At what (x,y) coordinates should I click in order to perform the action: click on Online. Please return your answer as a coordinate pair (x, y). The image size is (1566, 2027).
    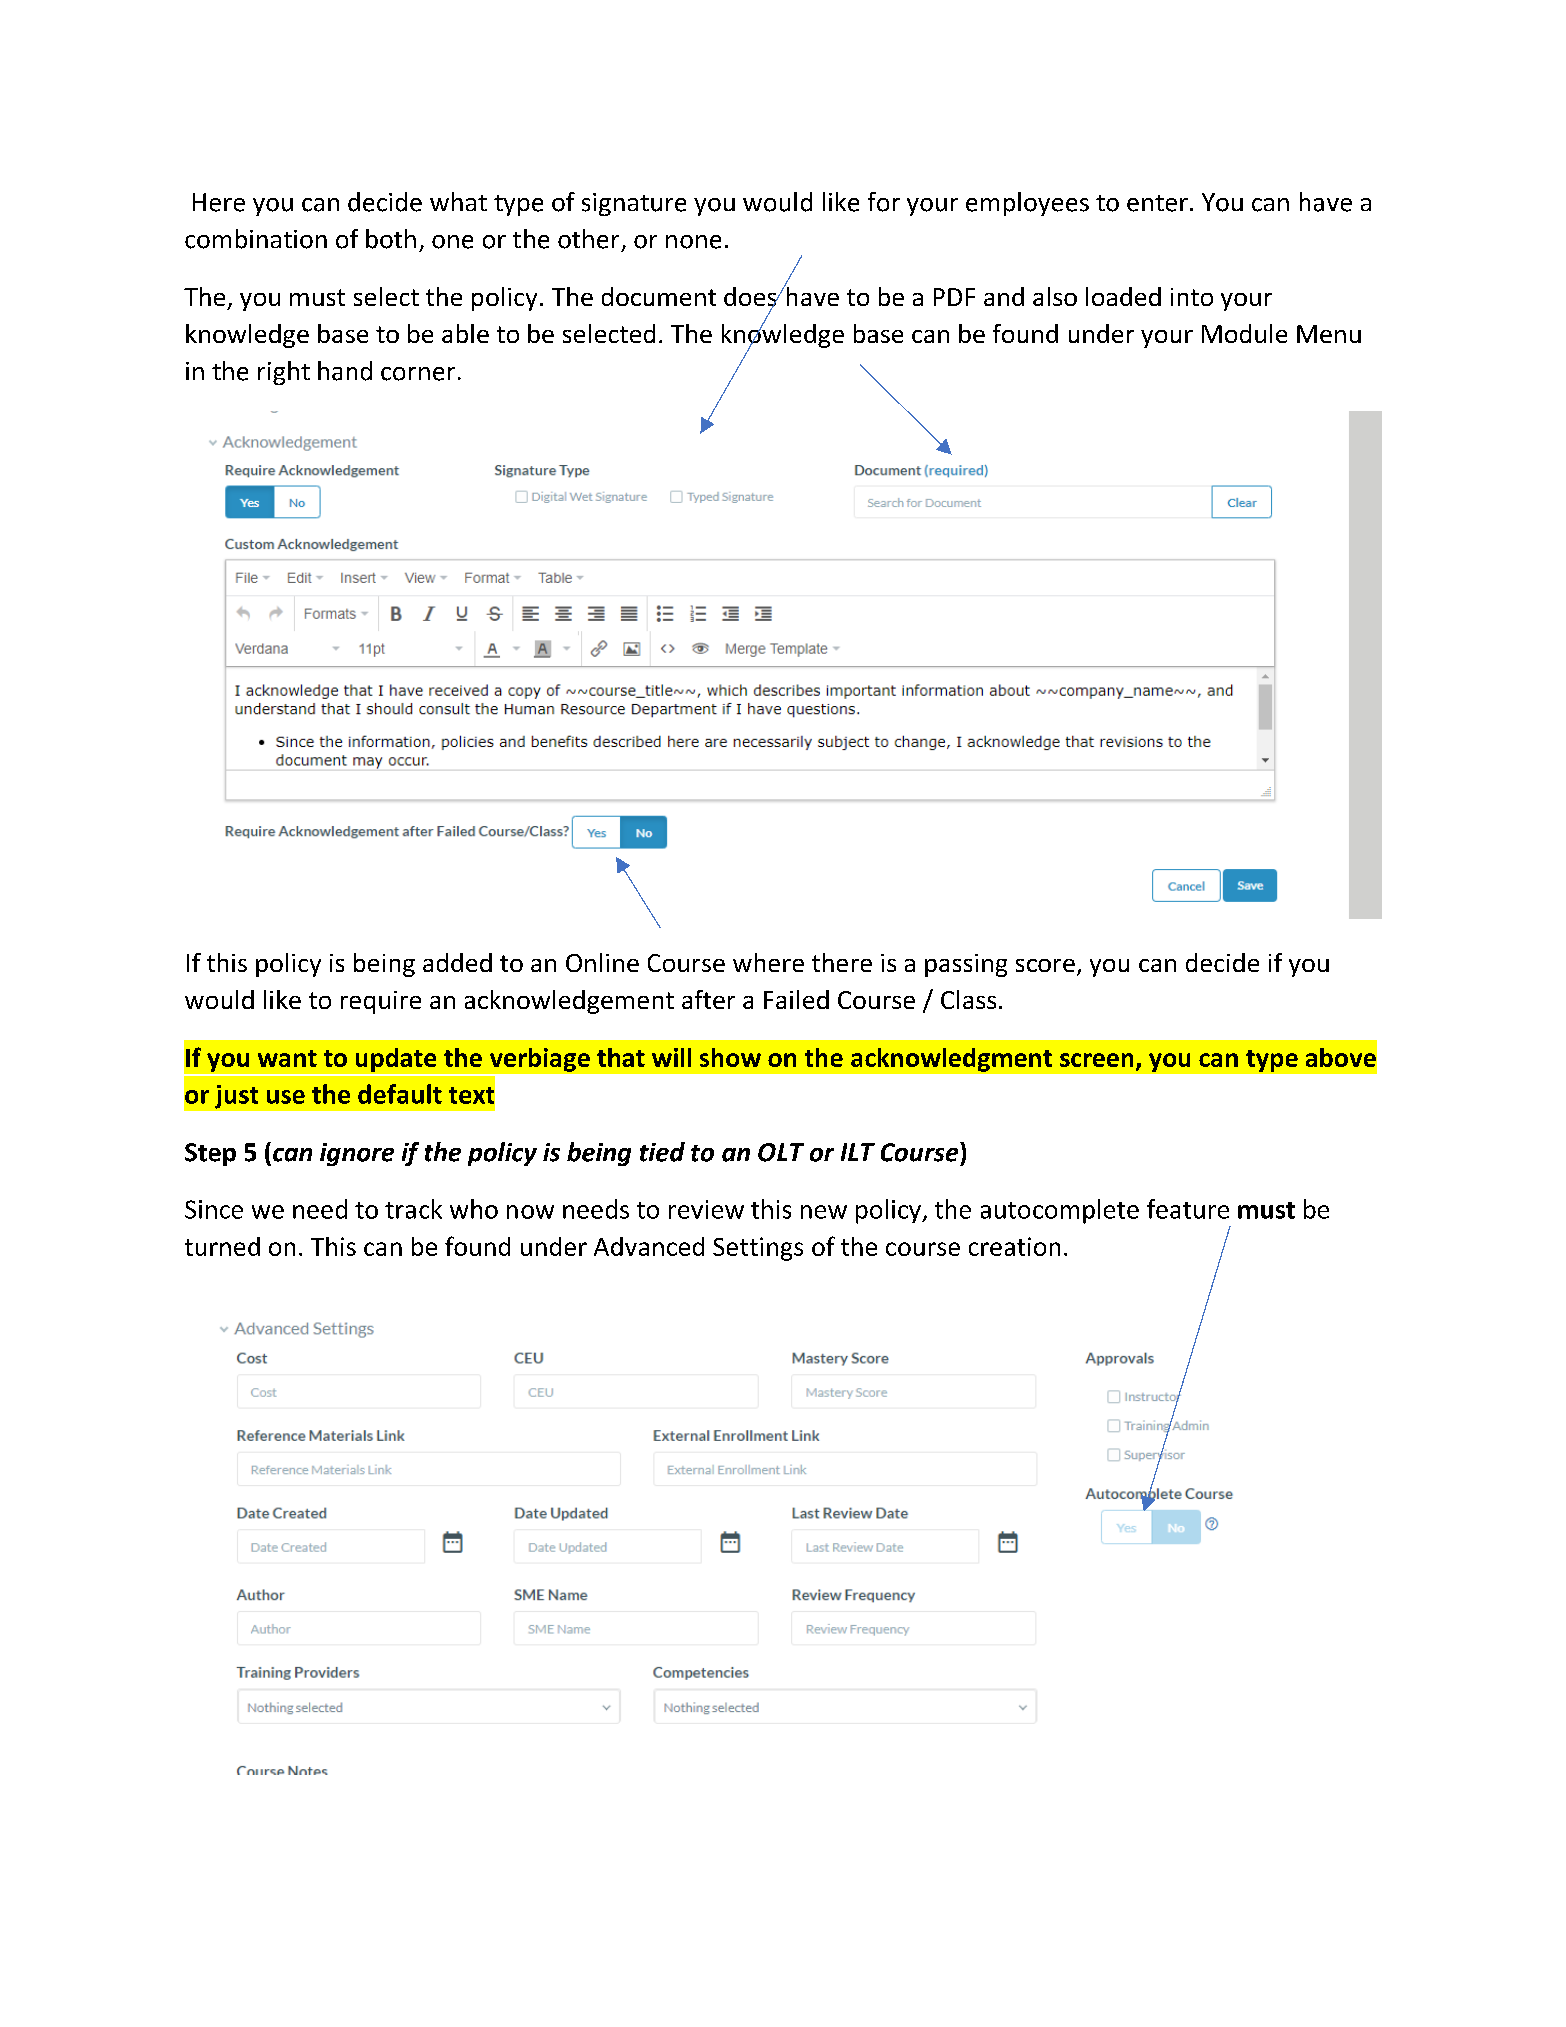
    Looking at the image, I should click on (602, 962).
